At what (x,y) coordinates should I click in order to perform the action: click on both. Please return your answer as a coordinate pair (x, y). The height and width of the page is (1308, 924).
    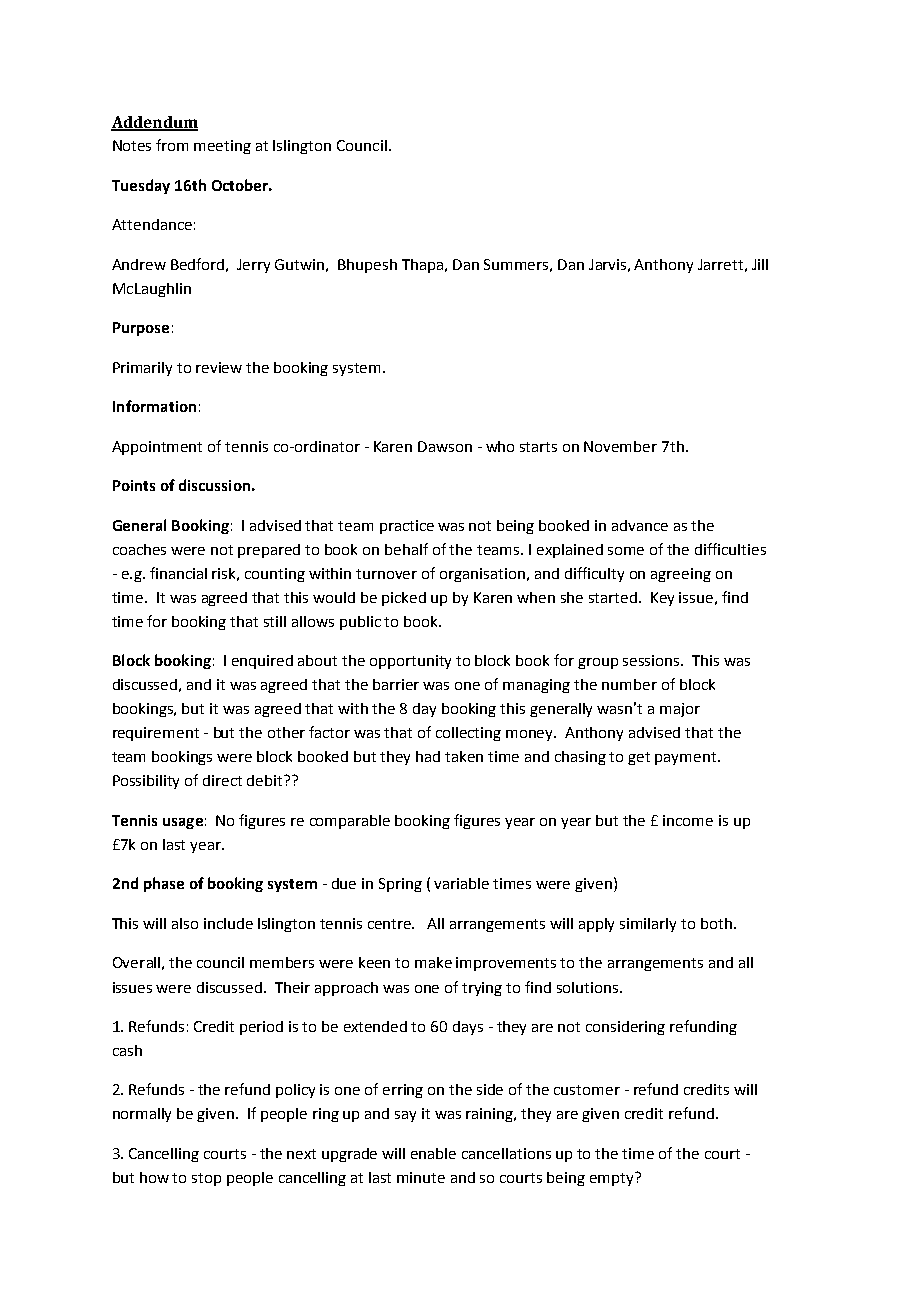
    Looking at the image, I should click on (716, 923).
